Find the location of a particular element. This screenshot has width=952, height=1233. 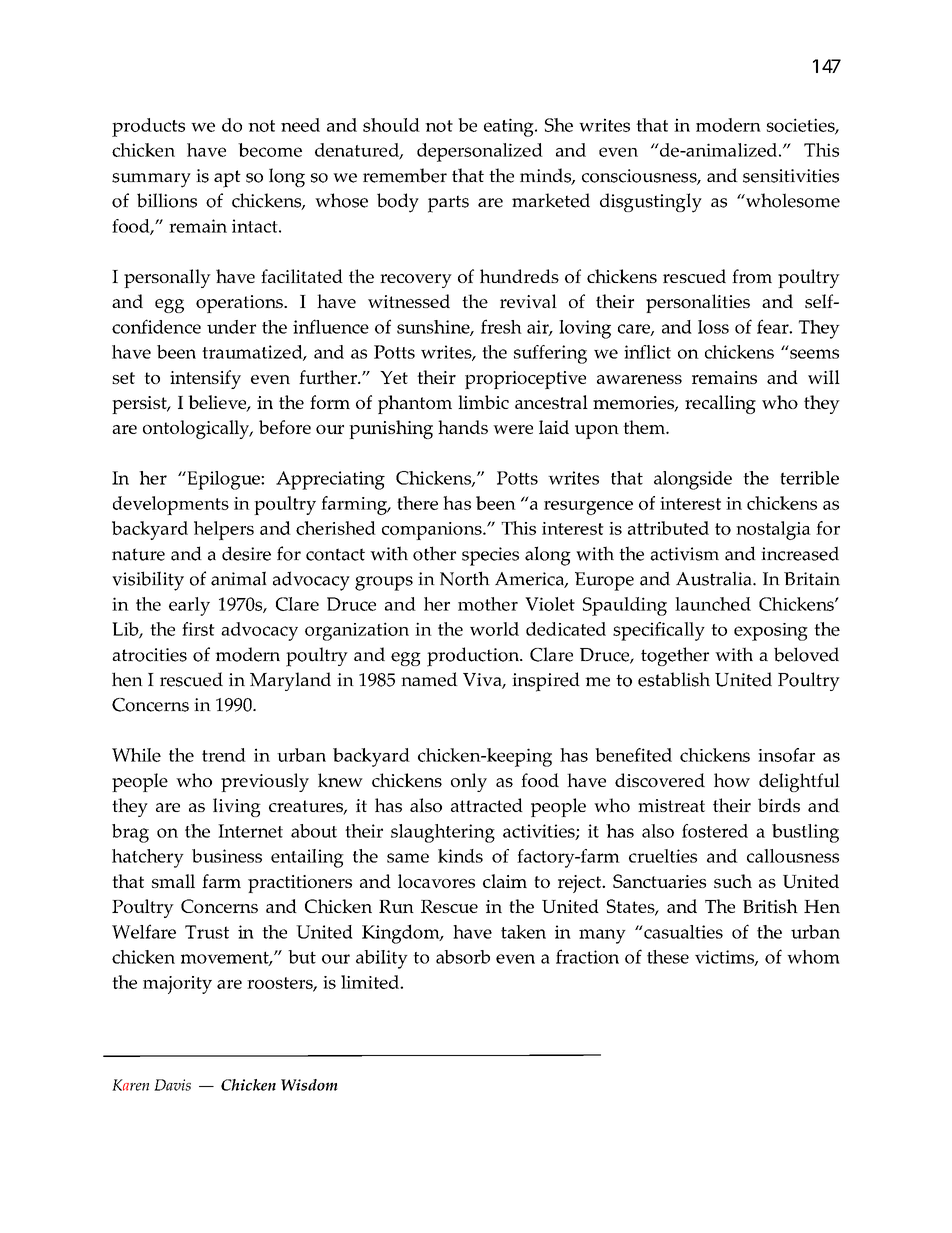

hands is located at coordinates (463, 427).
